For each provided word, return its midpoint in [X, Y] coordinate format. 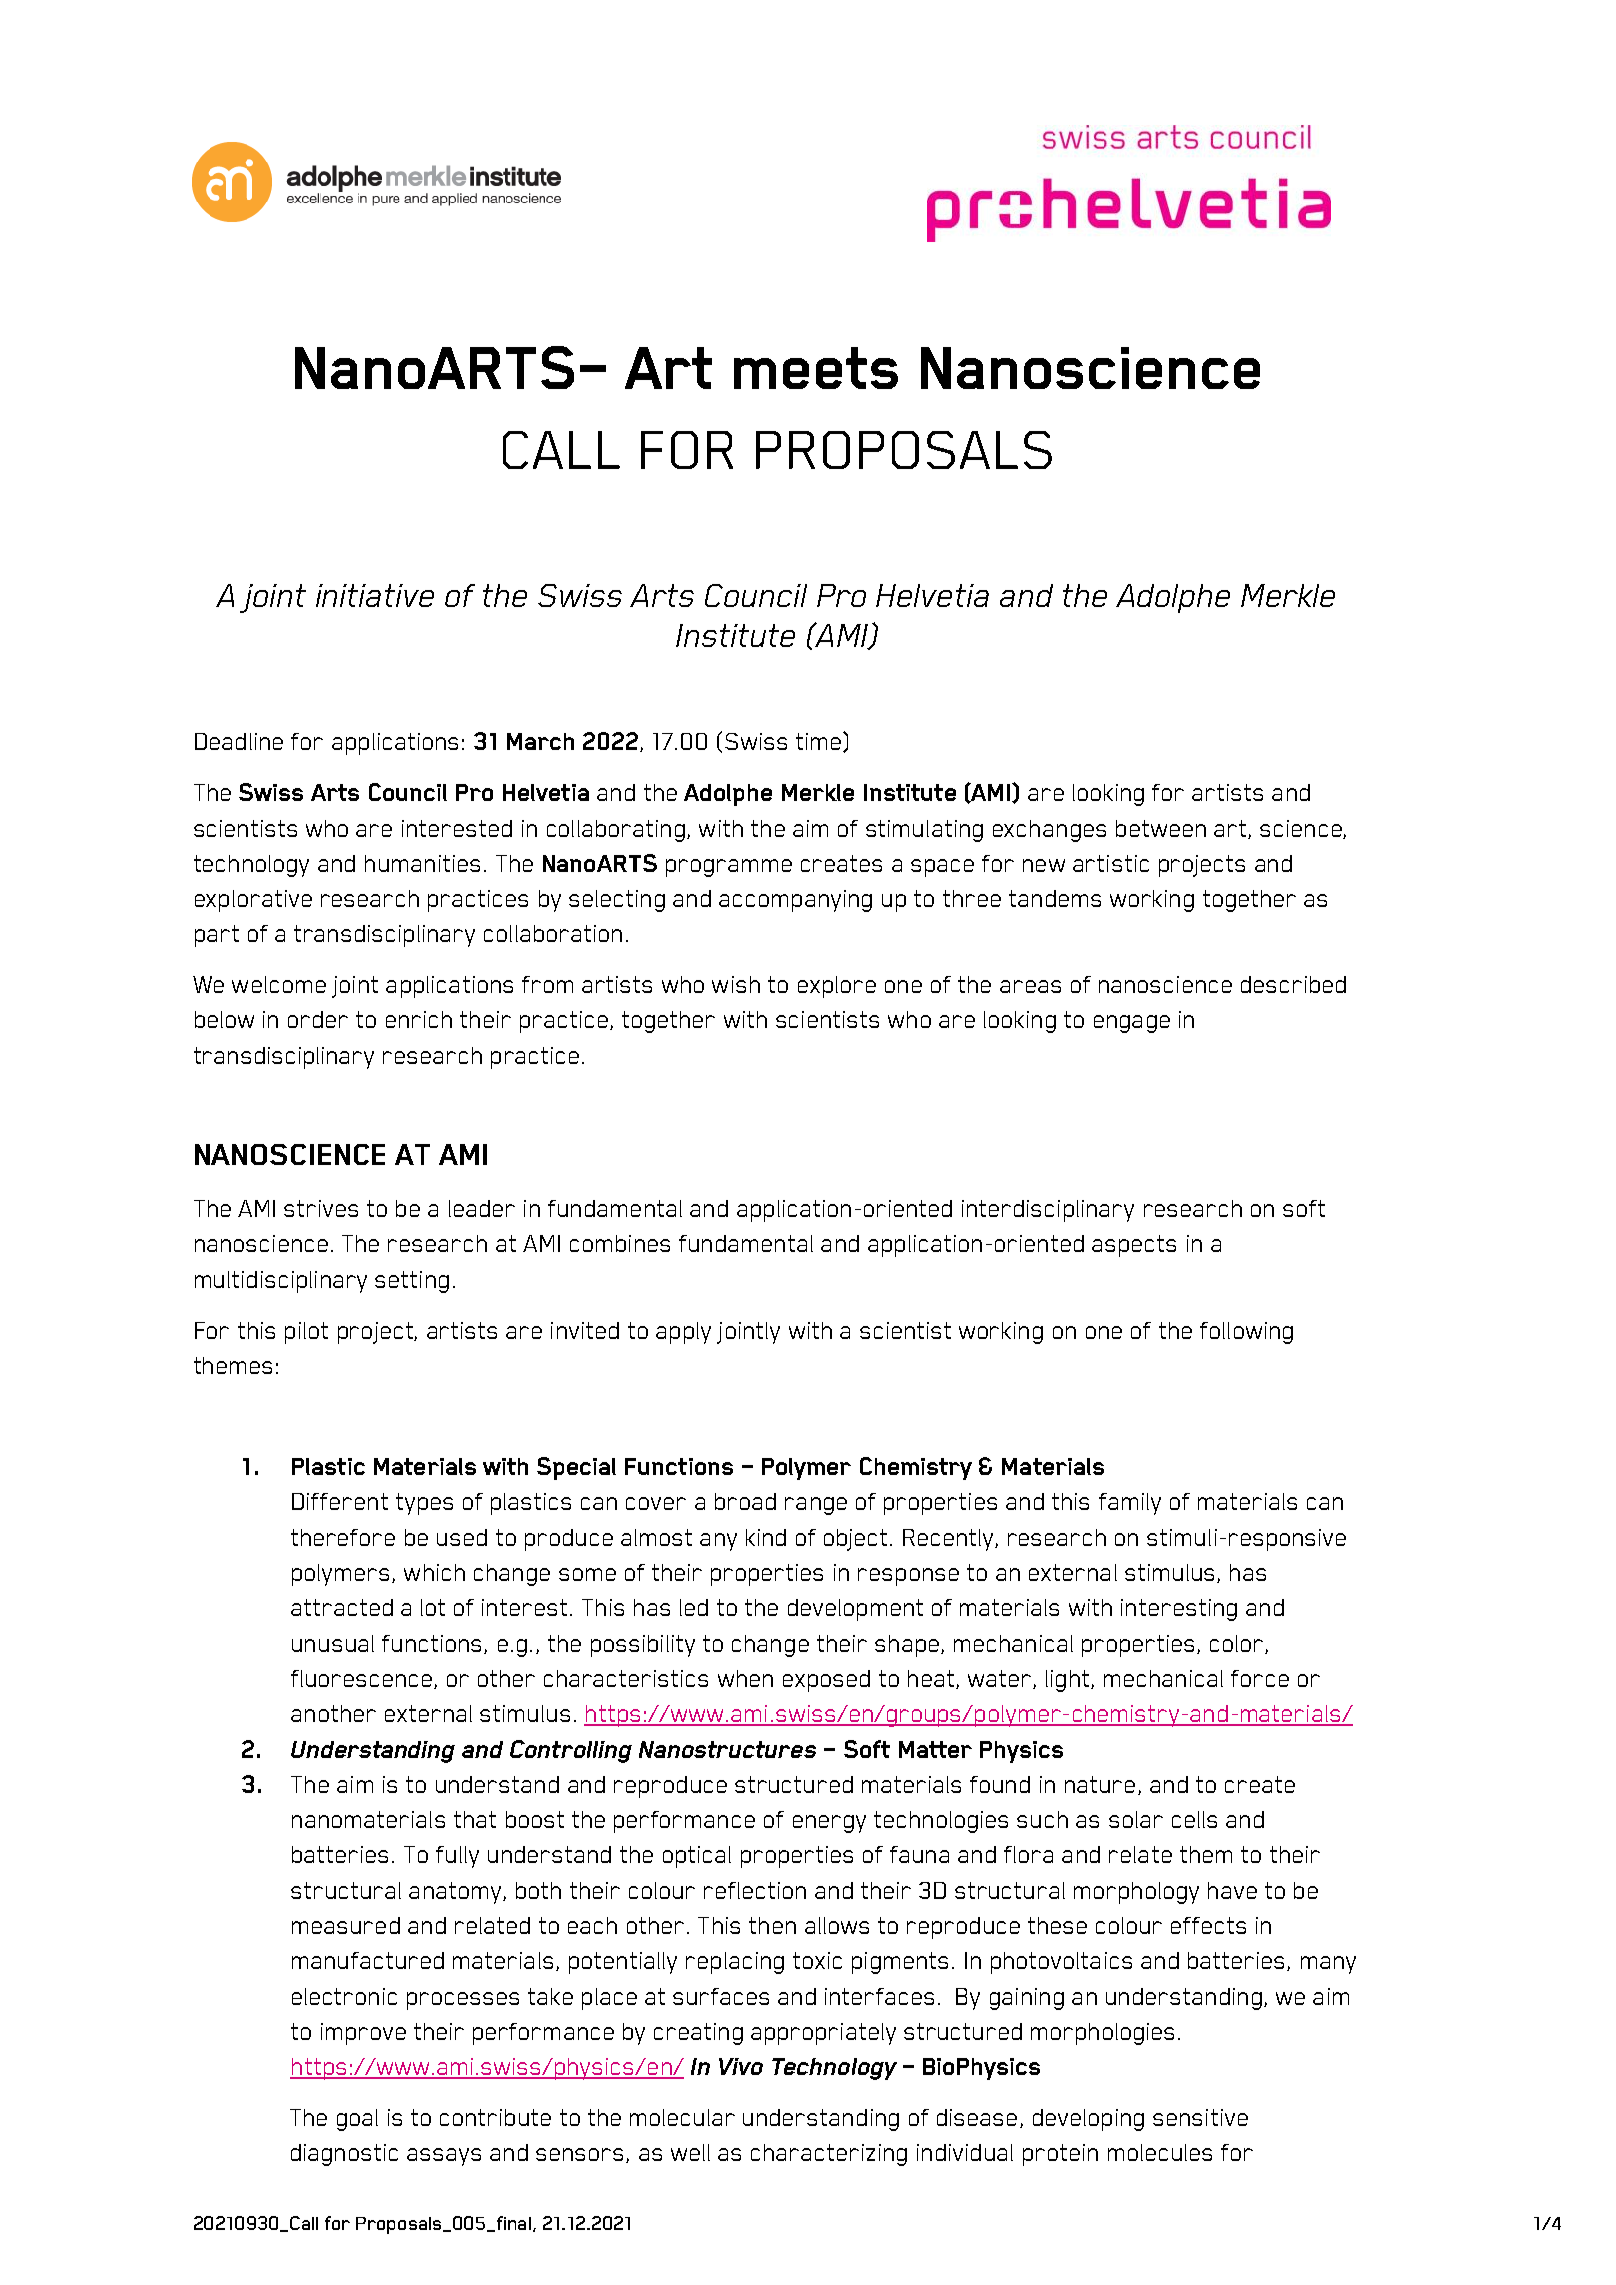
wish [736, 984]
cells [1194, 1819]
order [318, 1019]
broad [745, 1501]
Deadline [239, 741]
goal [357, 2120]
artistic [1111, 863]
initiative [375, 595]
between [1161, 828]
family [1130, 1504]
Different [340, 1501]
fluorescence [361, 1678]
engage [1132, 1024]
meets [816, 368]
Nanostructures [727, 1749]
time [818, 741]
